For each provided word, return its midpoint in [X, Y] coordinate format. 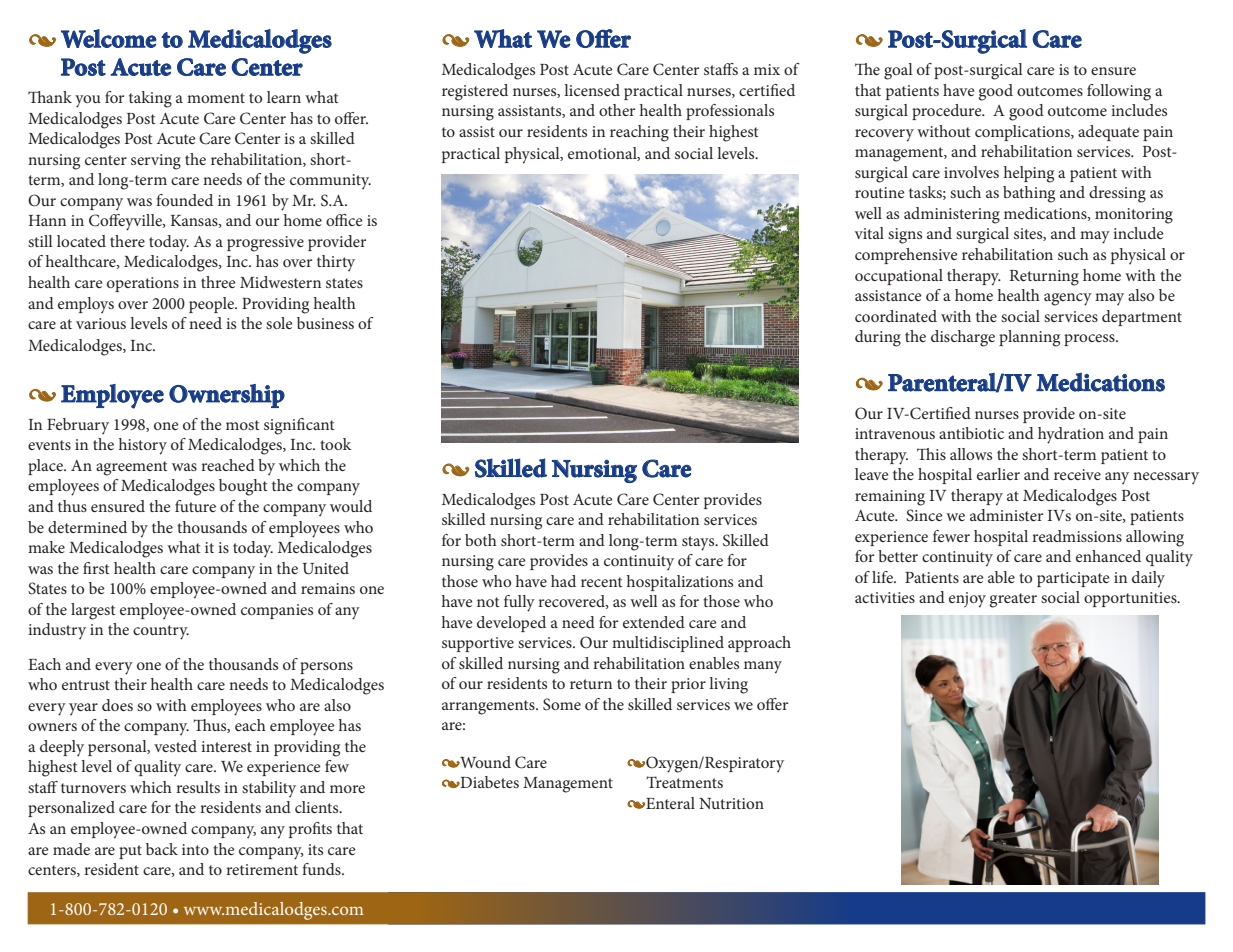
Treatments [684, 782]
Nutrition [731, 803]
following [1119, 92]
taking [150, 99]
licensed [592, 90]
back [162, 849]
